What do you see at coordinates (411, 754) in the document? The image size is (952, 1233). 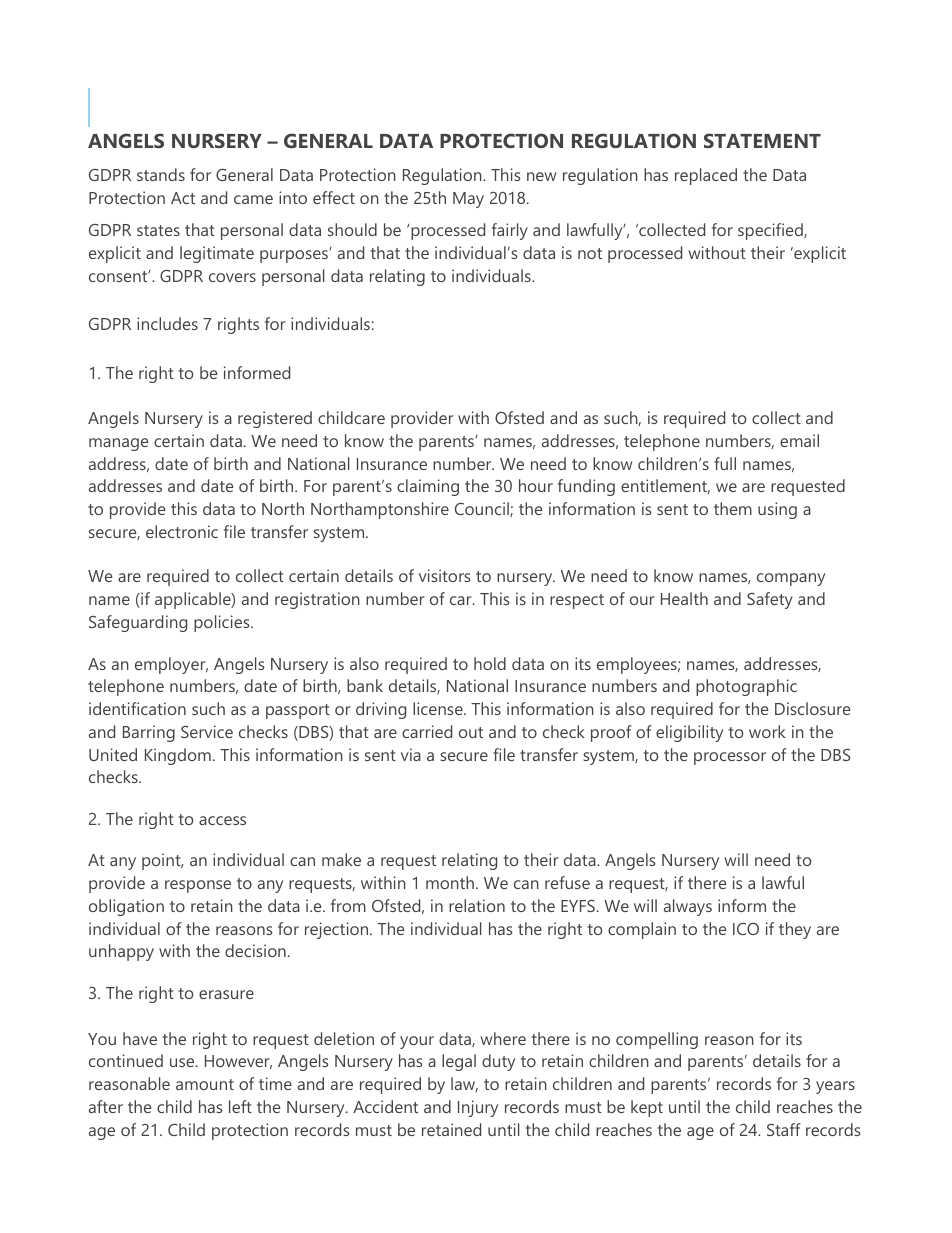 I see `via` at bounding box center [411, 754].
